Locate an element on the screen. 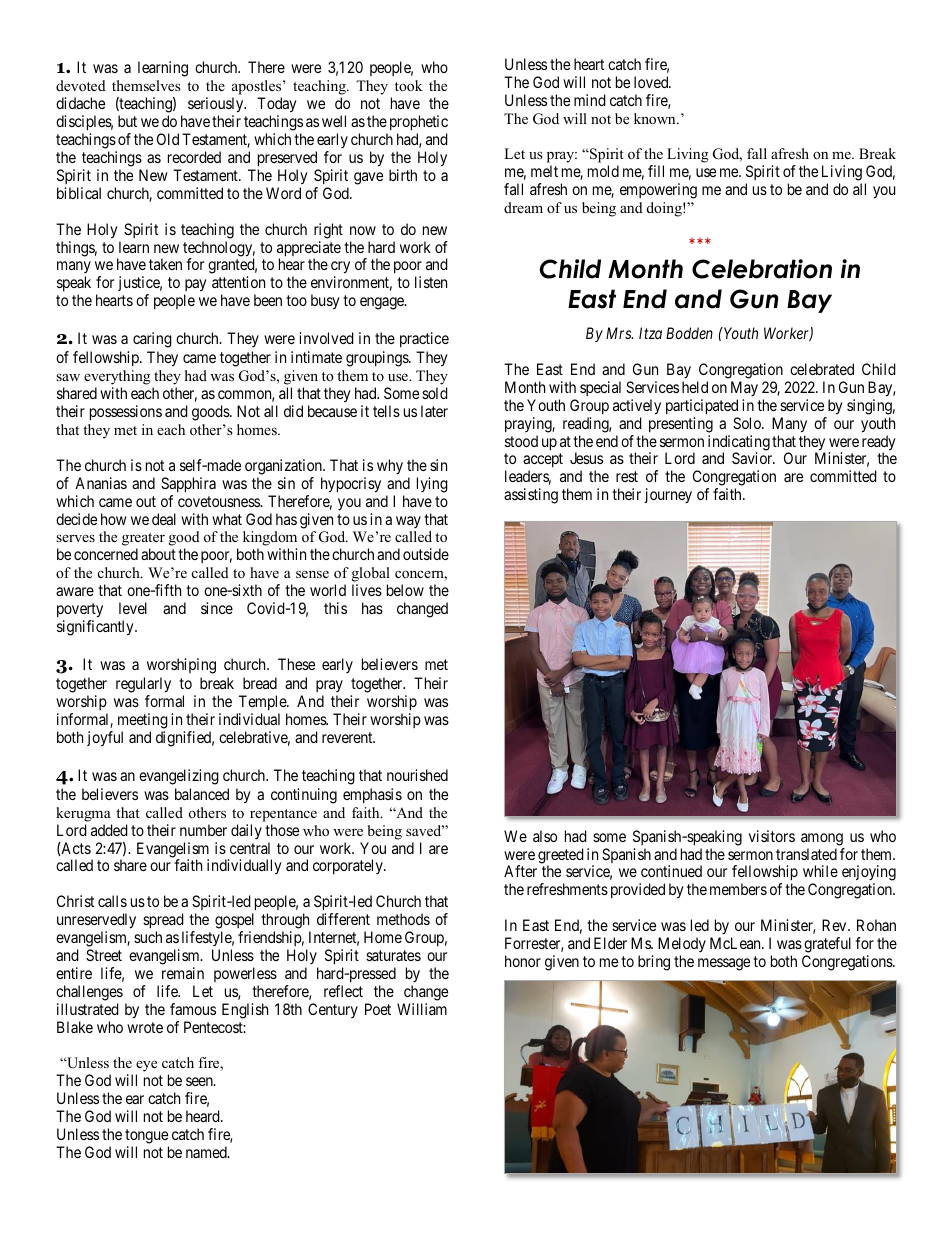 This screenshot has width=952, height=1233. journey is located at coordinates (668, 495).
